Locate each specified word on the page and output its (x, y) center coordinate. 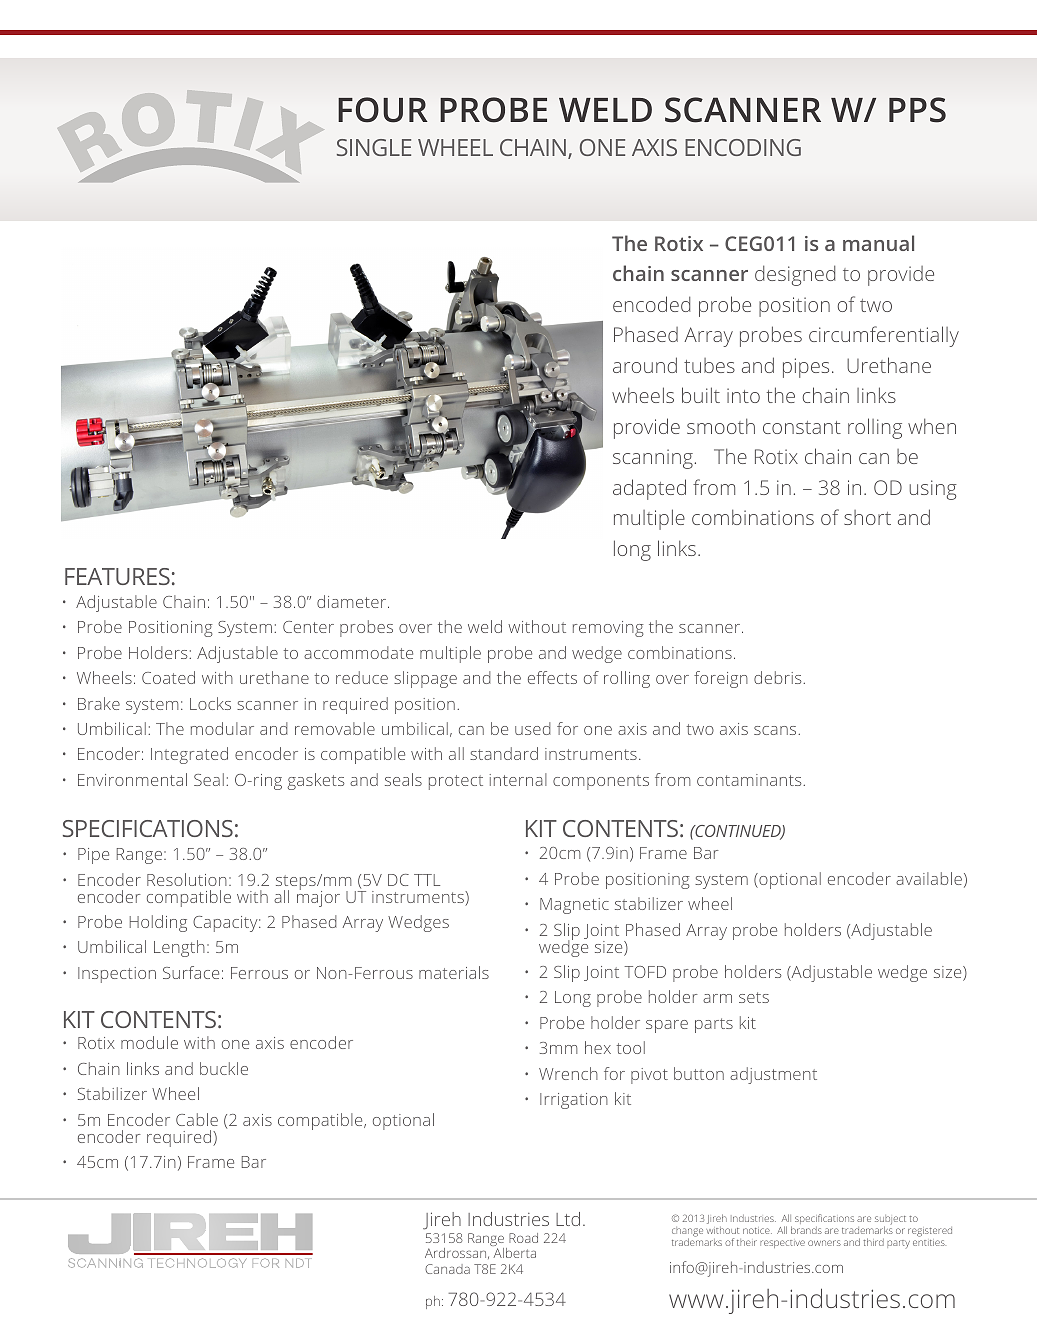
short (867, 517)
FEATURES (117, 576)
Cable (197, 1119)
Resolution (187, 879)
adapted (649, 489)
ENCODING (743, 147)
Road (523, 1238)
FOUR (383, 110)
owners (824, 1243)
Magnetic (574, 906)
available (929, 878)
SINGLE (374, 147)
